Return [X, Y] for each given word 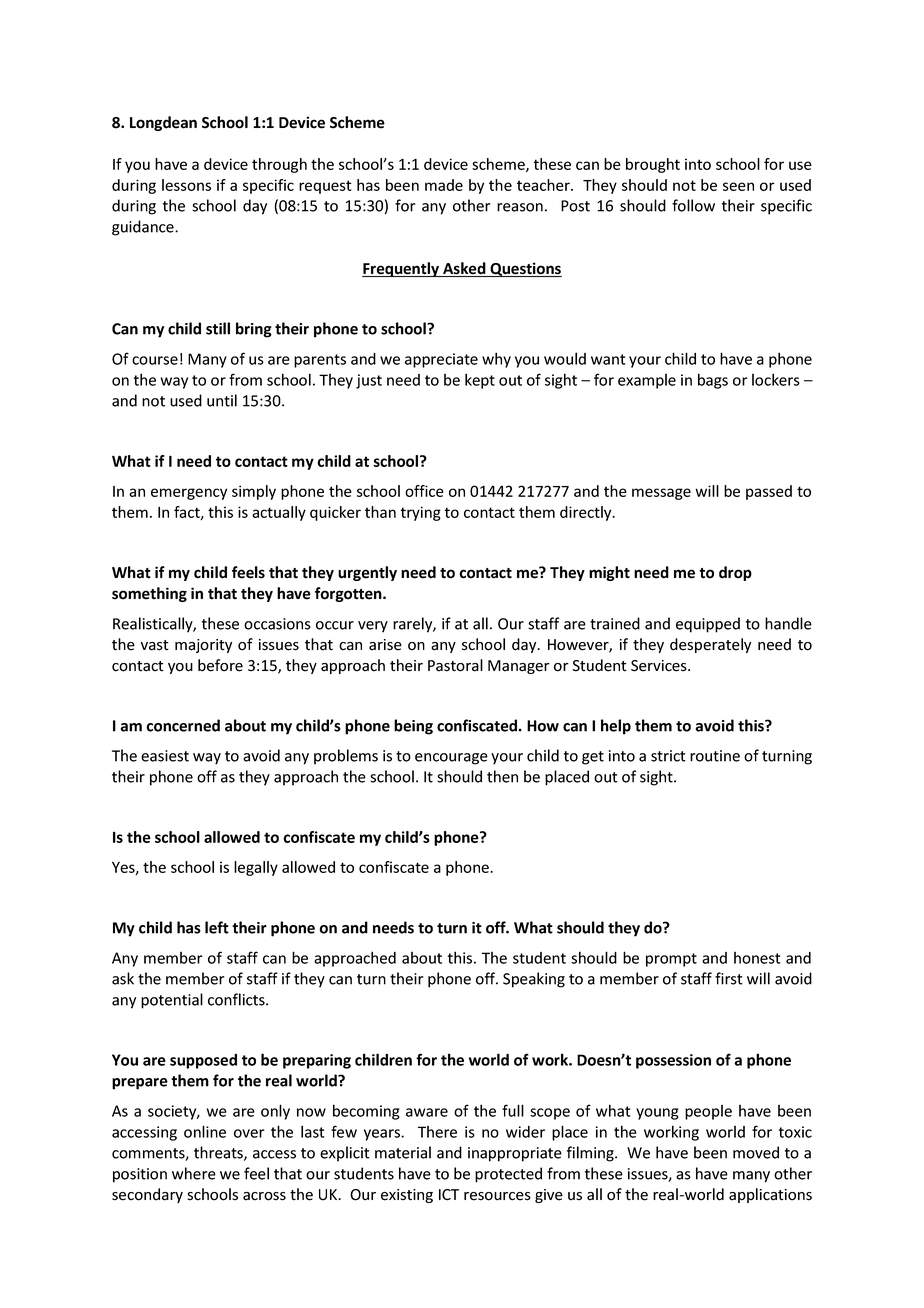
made [444, 185]
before [220, 665]
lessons [186, 185]
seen [738, 186]
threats [219, 1153]
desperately [710, 645]
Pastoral [455, 665]
